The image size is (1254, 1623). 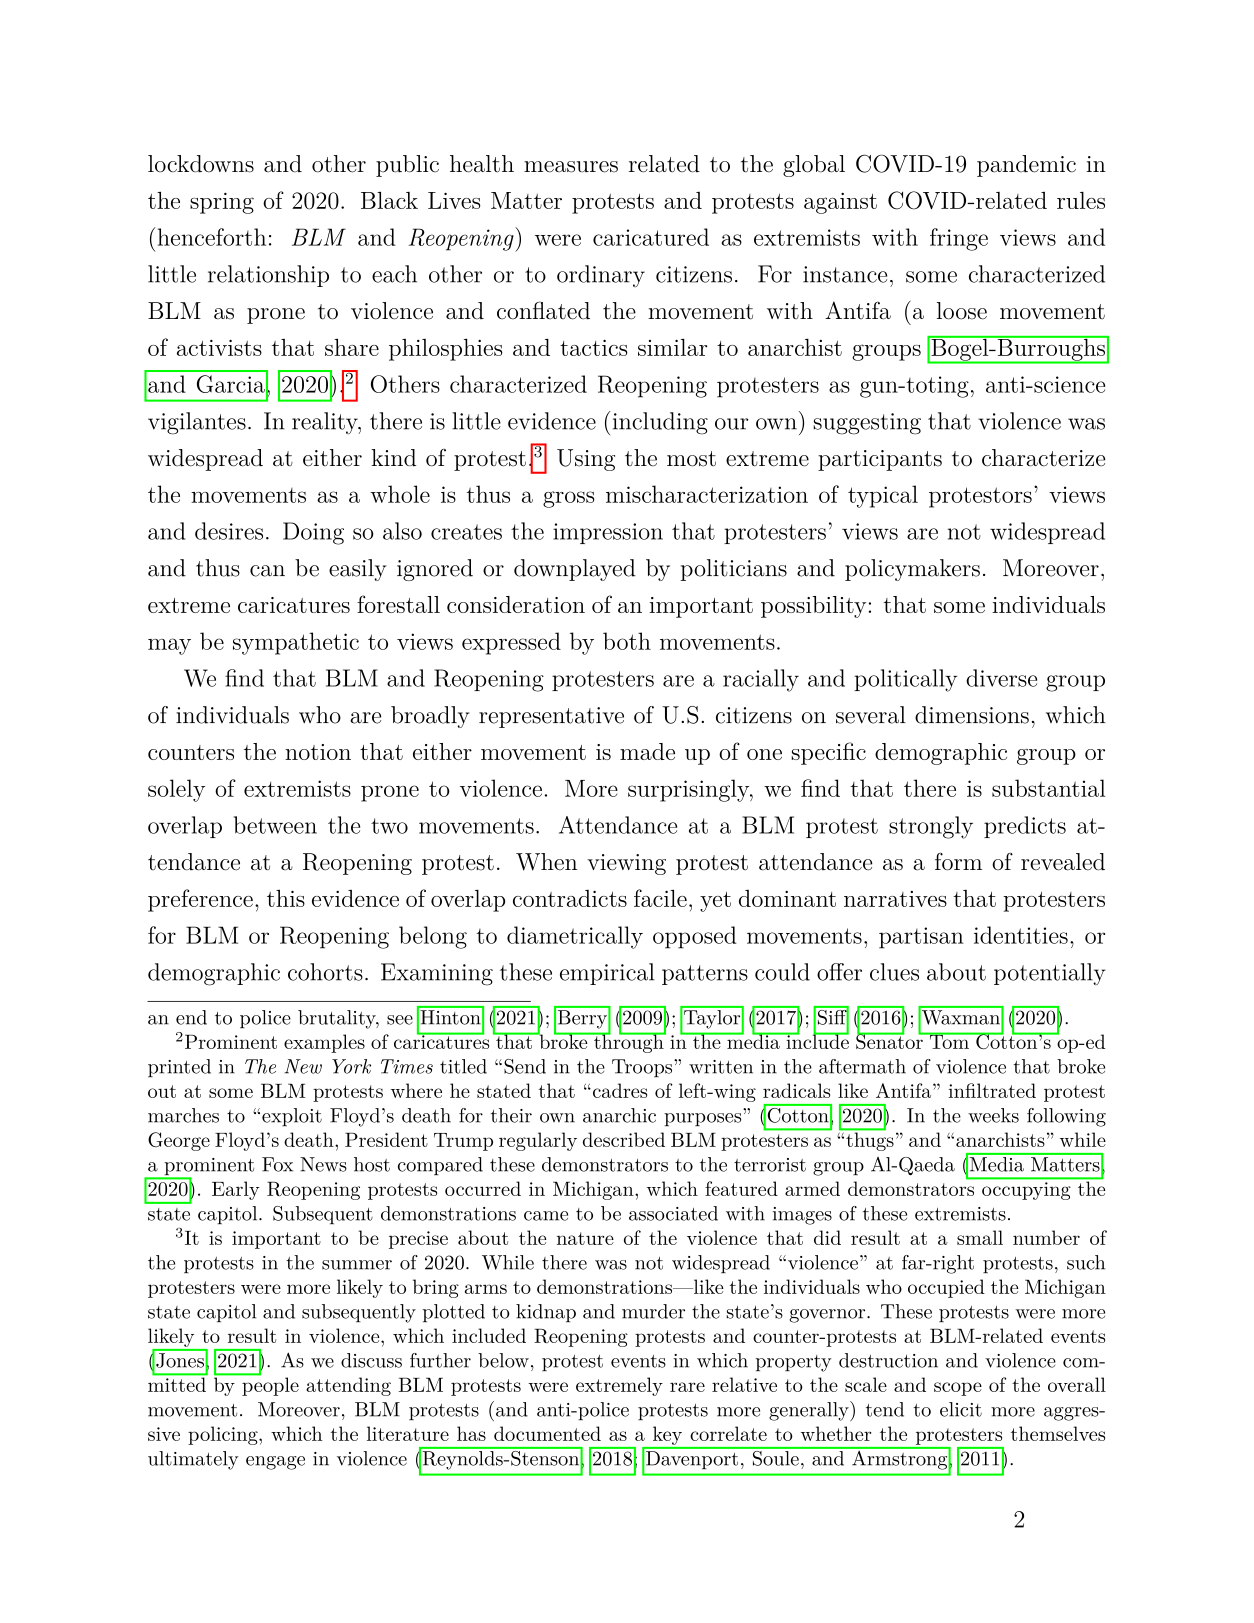 What do you see at coordinates (296, 643) in the screenshot?
I see `sympathetic` at bounding box center [296, 643].
